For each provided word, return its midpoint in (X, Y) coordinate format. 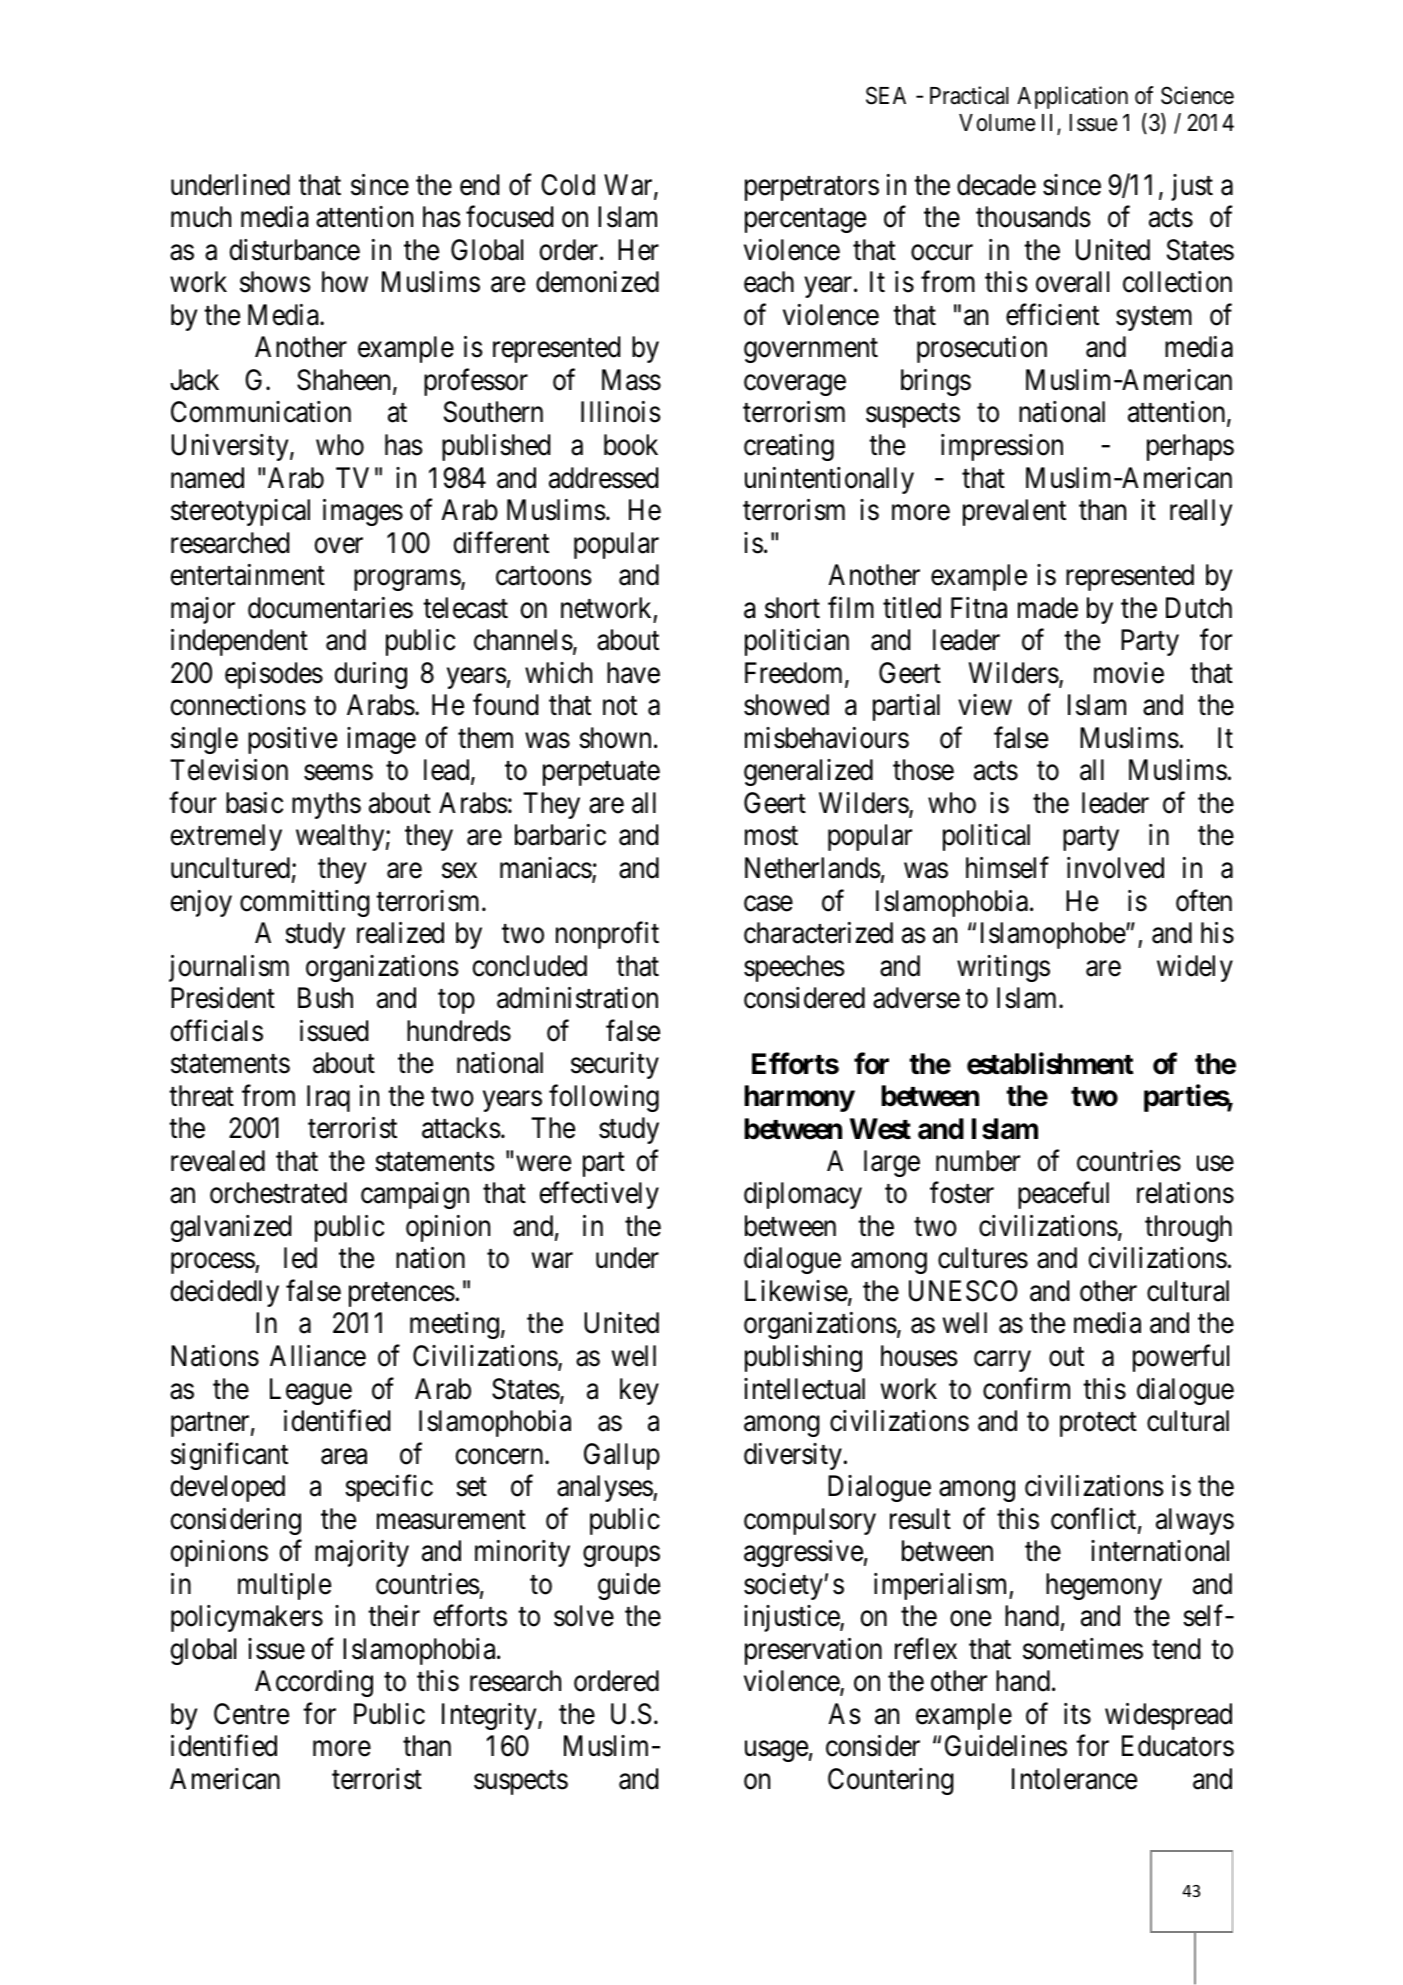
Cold (568, 185)
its (1077, 1714)
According (314, 1683)
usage (776, 1751)
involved (1115, 868)
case (768, 904)
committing (305, 903)
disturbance (295, 250)
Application (1072, 97)
